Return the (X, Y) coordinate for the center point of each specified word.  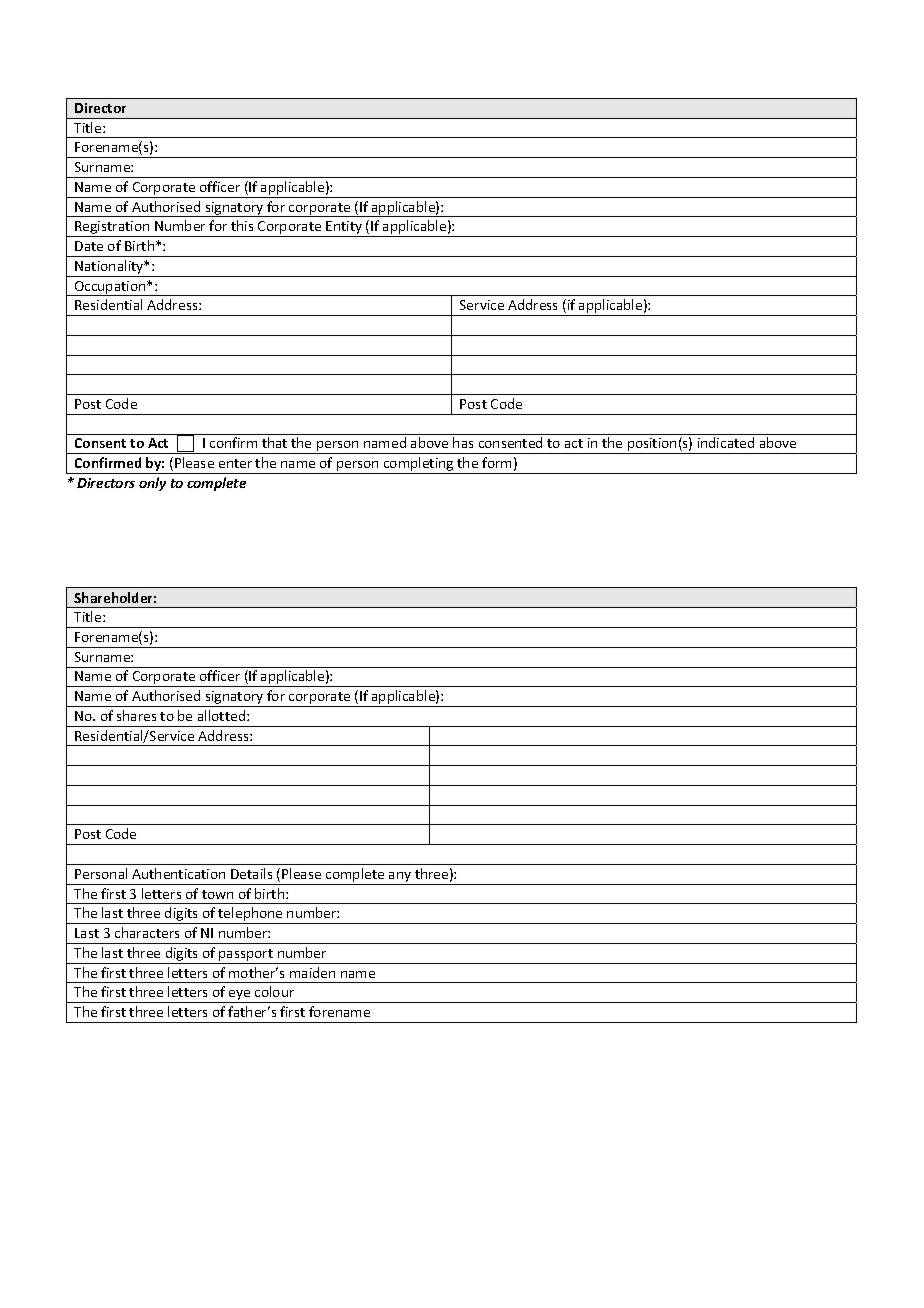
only (152, 484)
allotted (223, 715)
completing (419, 465)
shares (136, 715)
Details (251, 873)
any (400, 878)
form (496, 462)
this (242, 225)
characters (147, 932)
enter (235, 463)
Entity (344, 229)
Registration (112, 229)
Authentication (178, 873)
